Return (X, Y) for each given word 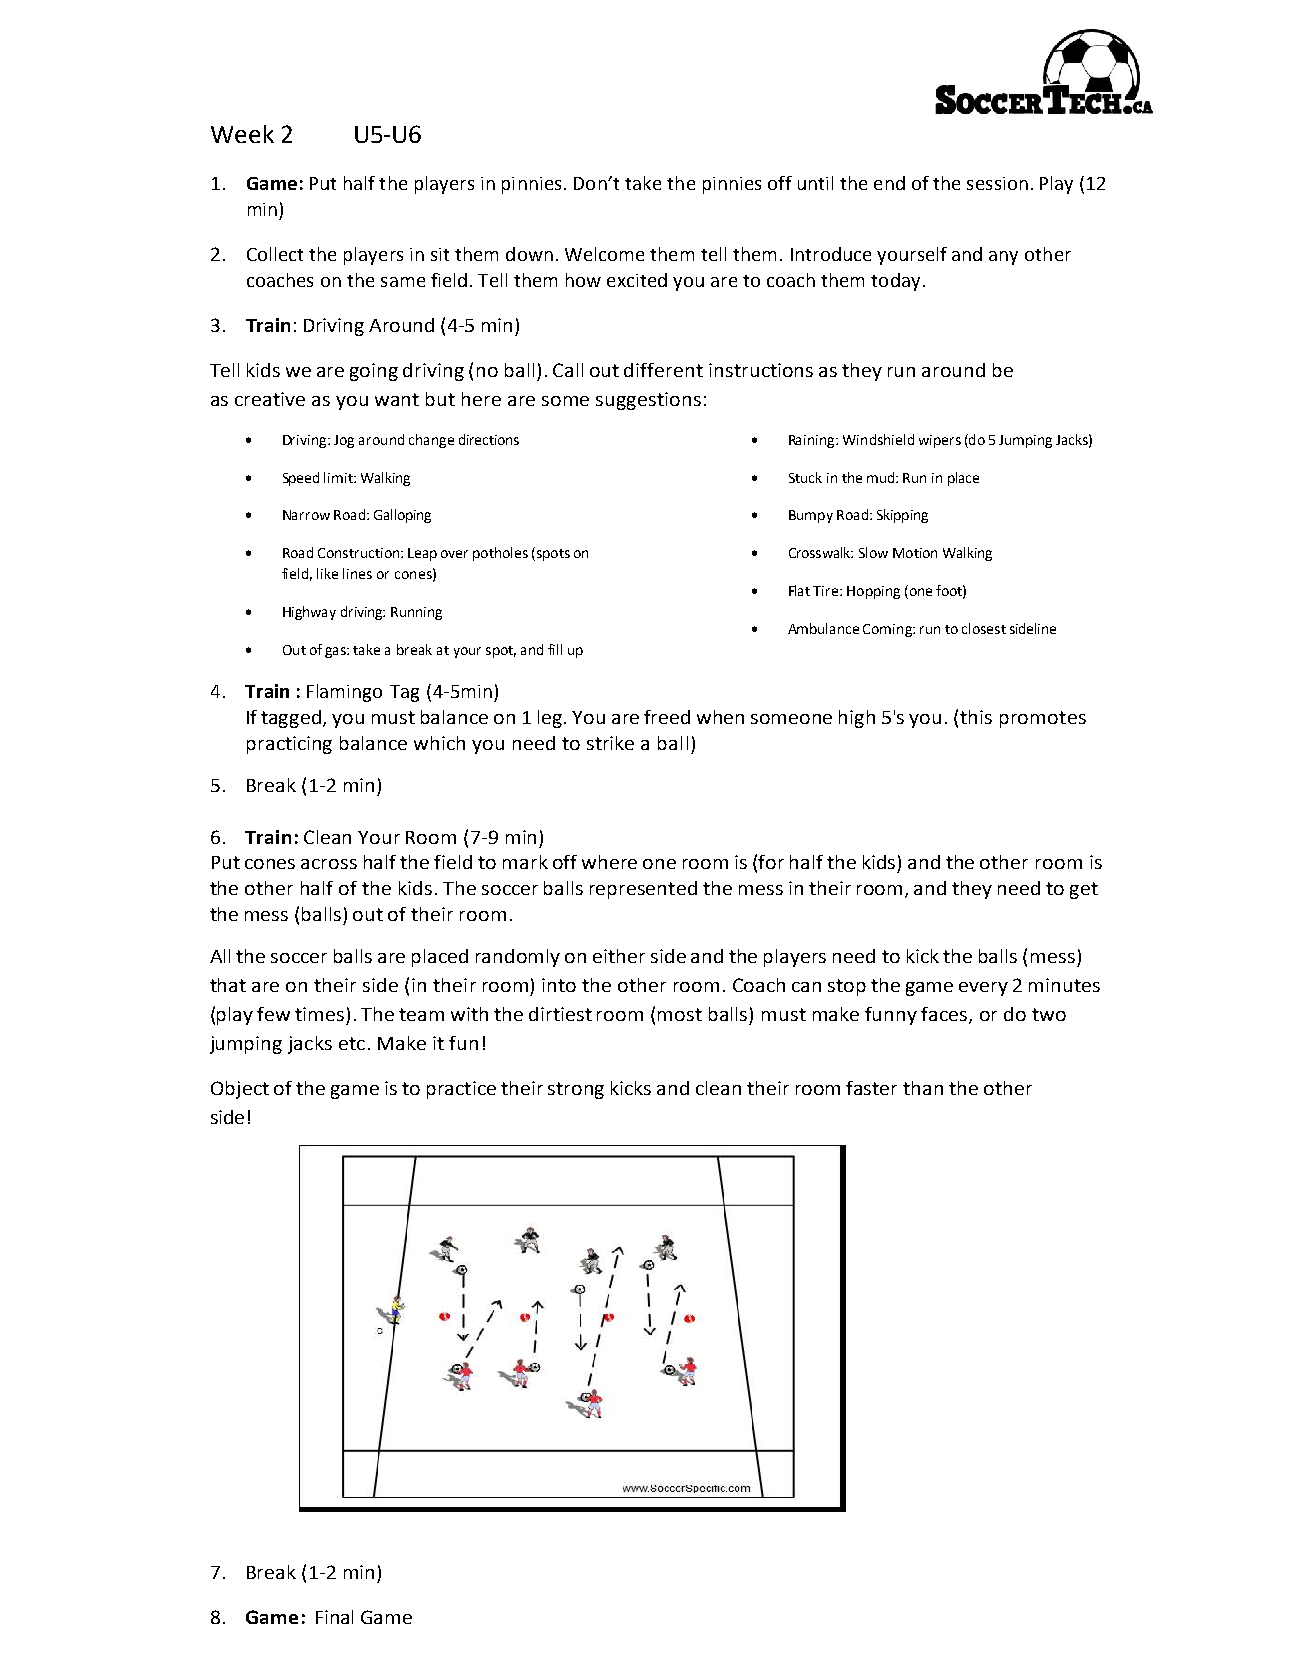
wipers (940, 441)
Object (240, 1090)
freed (667, 717)
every (983, 989)
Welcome (604, 254)
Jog (344, 441)
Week (242, 134)
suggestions (648, 401)
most (680, 1014)
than (923, 1088)
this (976, 717)
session (997, 183)
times (319, 1014)
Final (334, 1617)
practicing (289, 745)
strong (576, 1090)
